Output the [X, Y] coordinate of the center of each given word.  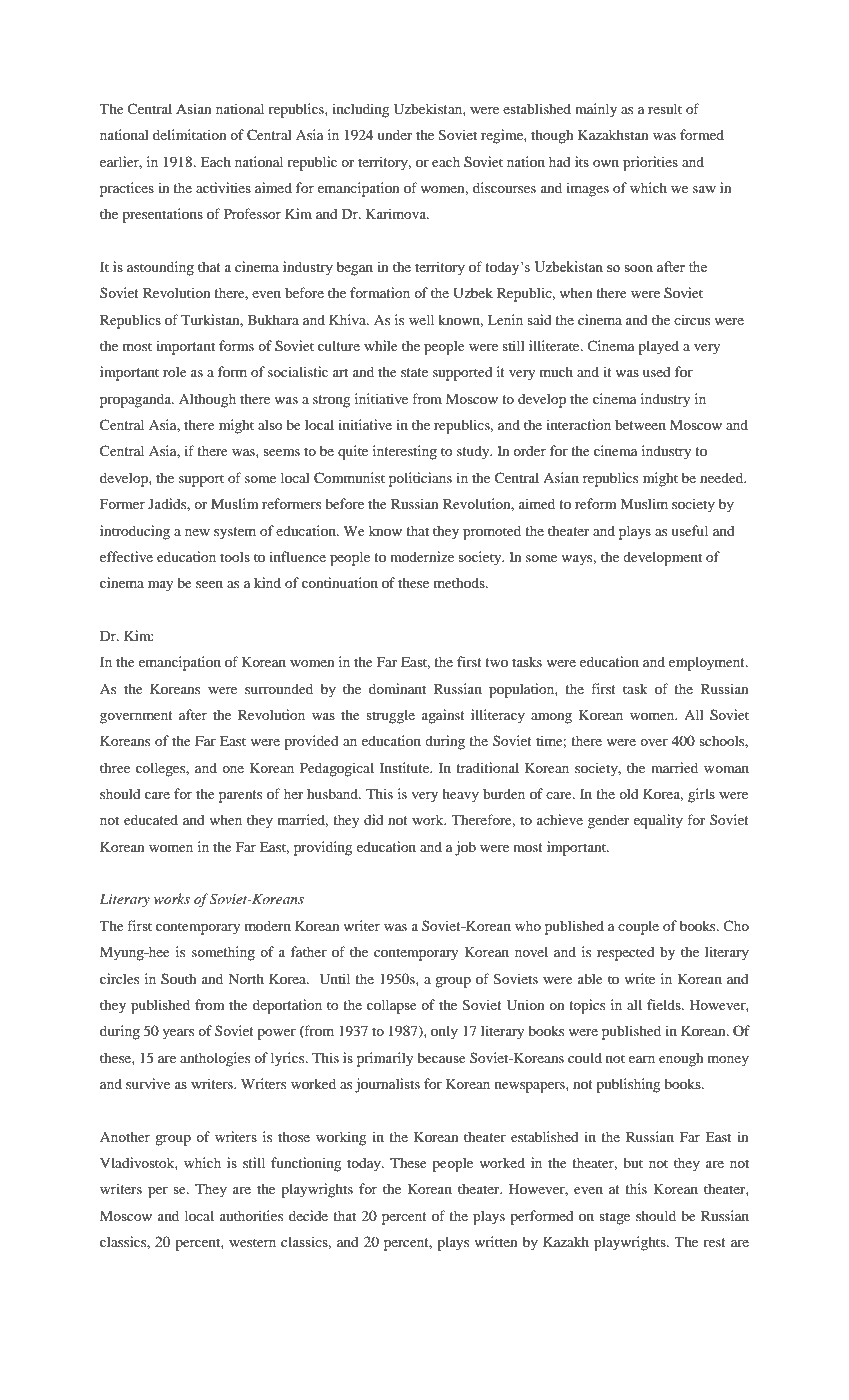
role [175, 371]
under [394, 134]
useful [689, 530]
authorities [251, 1215]
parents [240, 796]
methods [460, 582]
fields [665, 1004]
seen [209, 584]
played [658, 347]
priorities [650, 163]
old [629, 793]
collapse [392, 1006]
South [178, 979]
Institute [406, 767]
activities [223, 187]
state [414, 372]
